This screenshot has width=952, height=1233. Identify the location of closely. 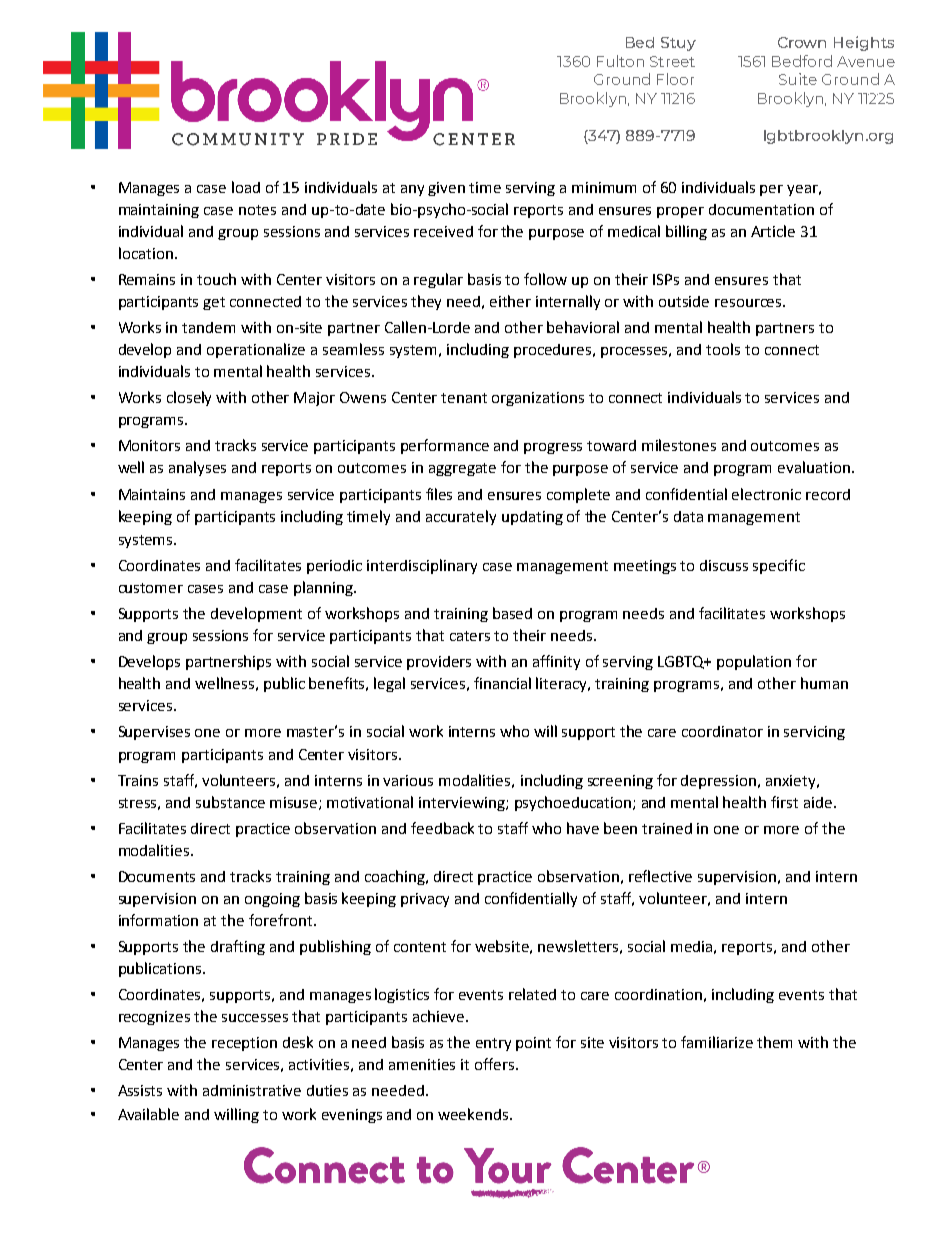
(189, 398).
